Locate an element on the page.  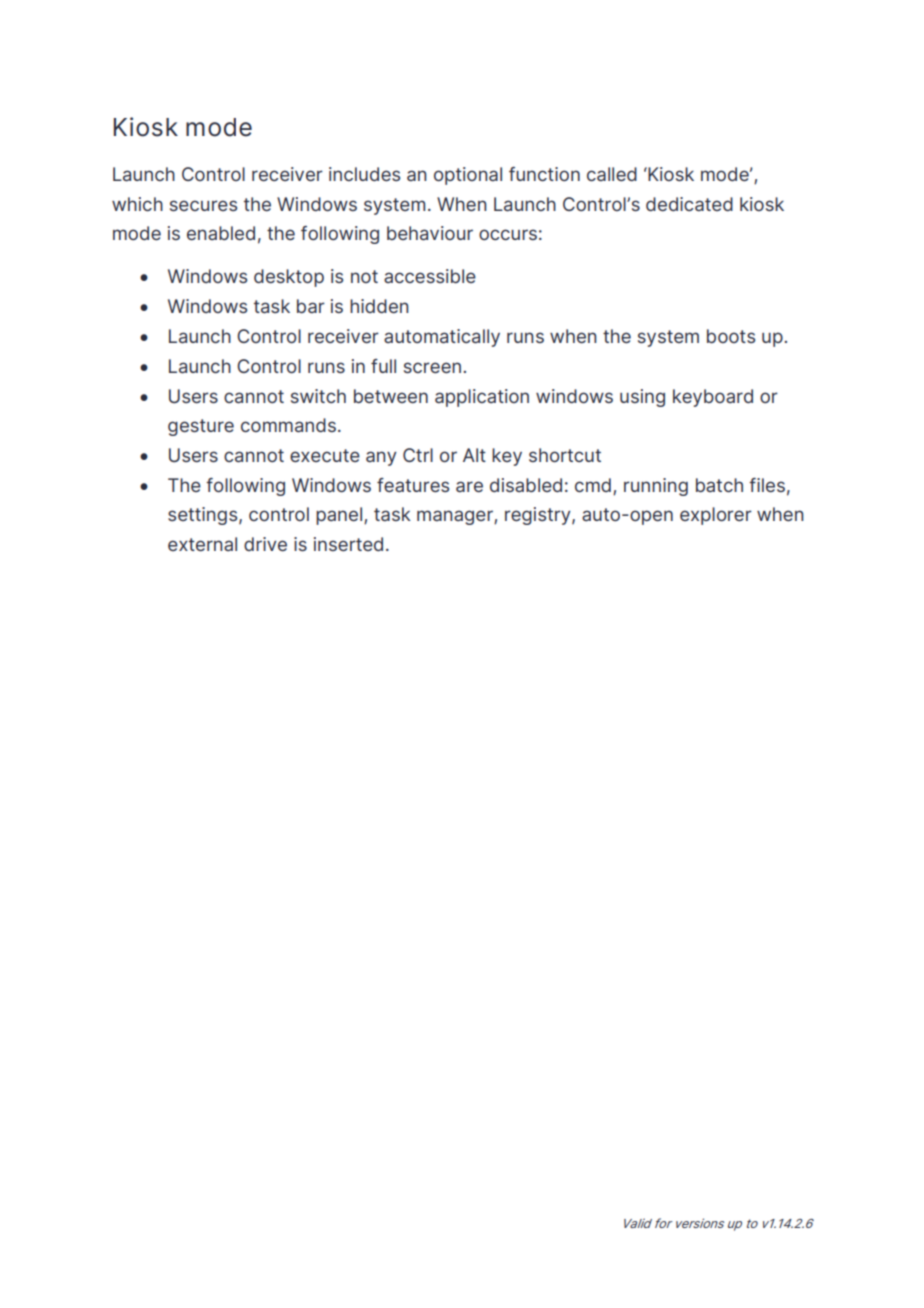
switch is located at coordinates (318, 396).
